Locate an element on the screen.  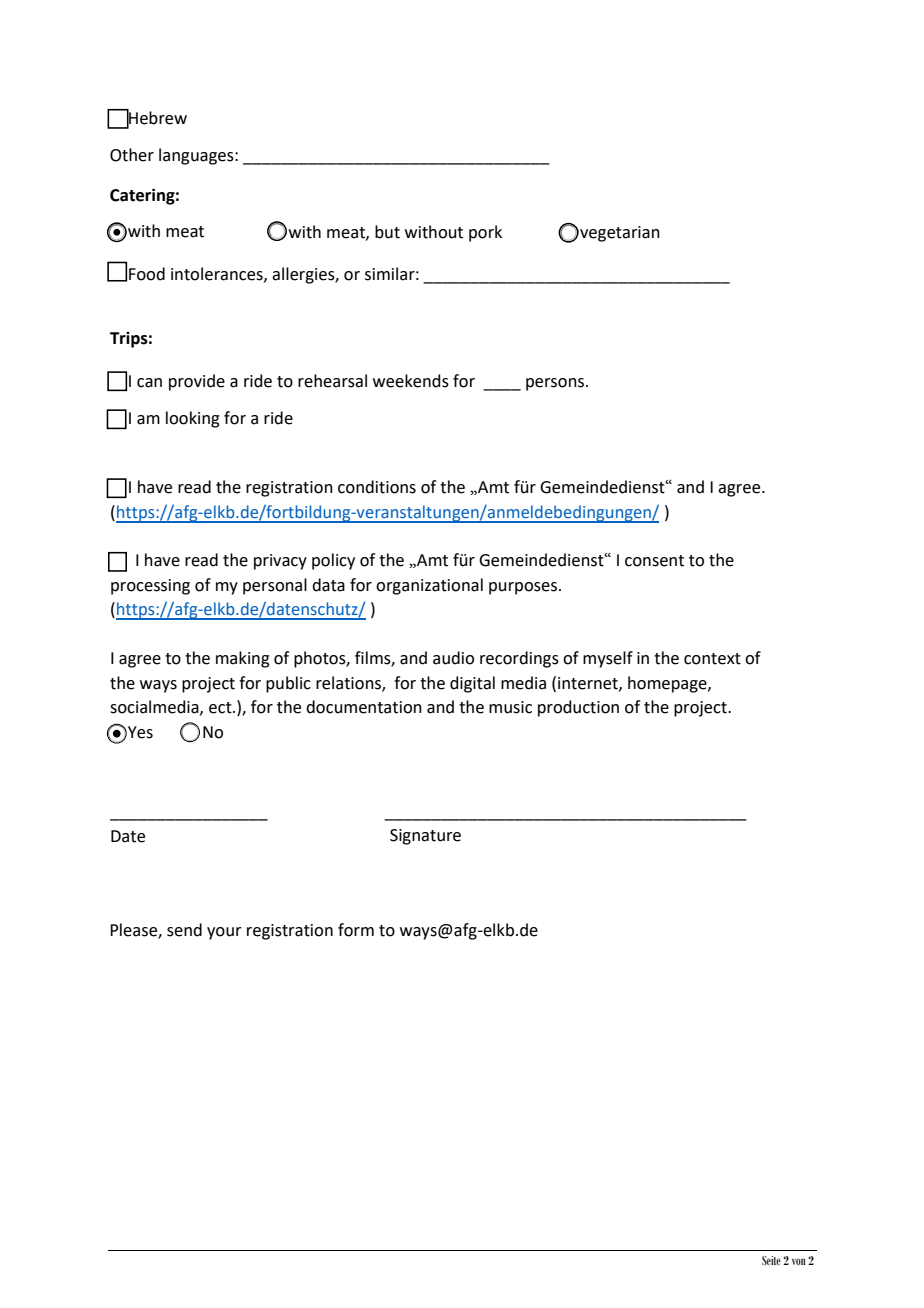
organizational is located at coordinates (429, 586).
